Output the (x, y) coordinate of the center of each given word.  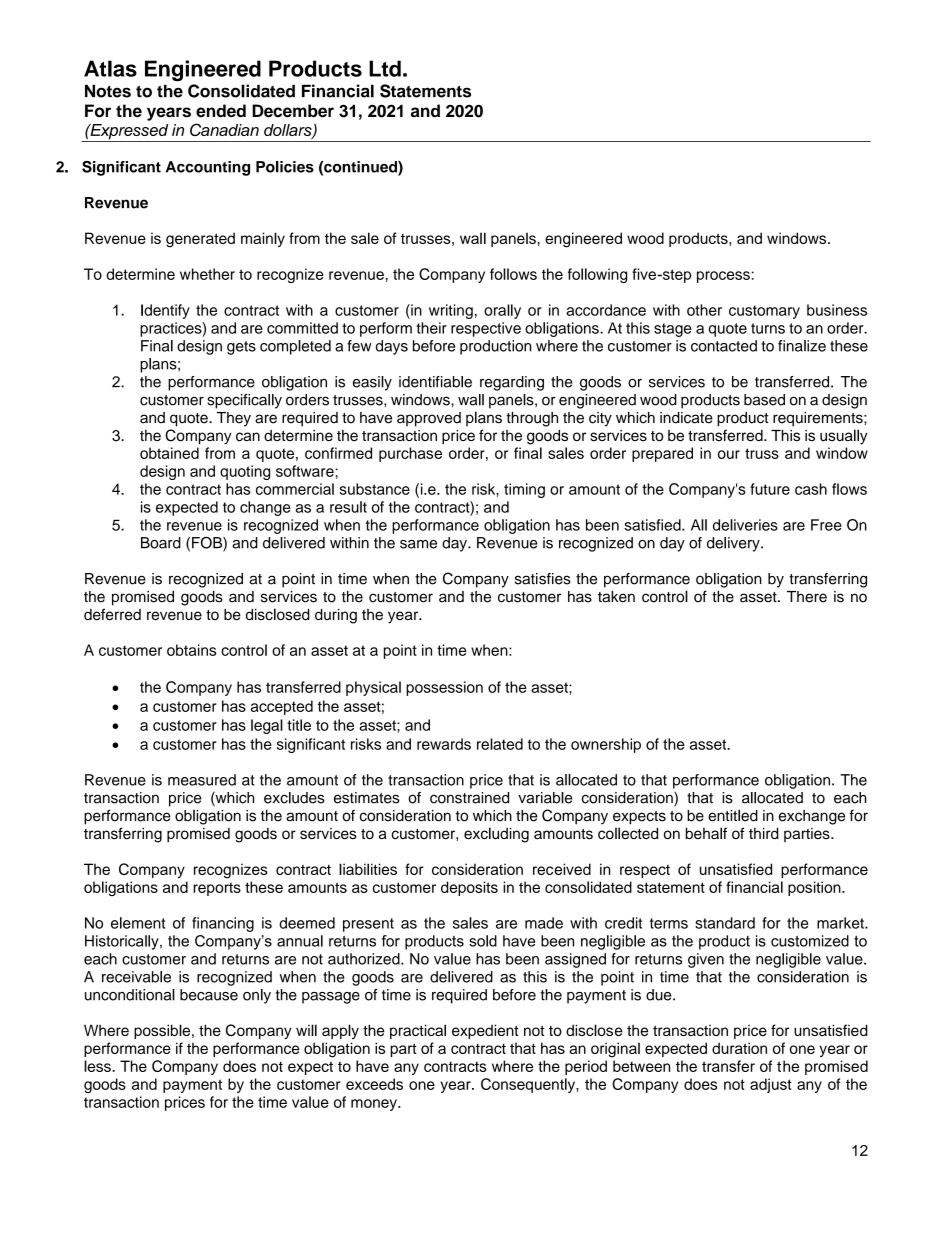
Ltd (385, 68)
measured (202, 780)
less (98, 1066)
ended (221, 111)
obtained (169, 453)
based (764, 400)
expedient (485, 1031)
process (724, 277)
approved (429, 419)
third (764, 833)
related (500, 744)
